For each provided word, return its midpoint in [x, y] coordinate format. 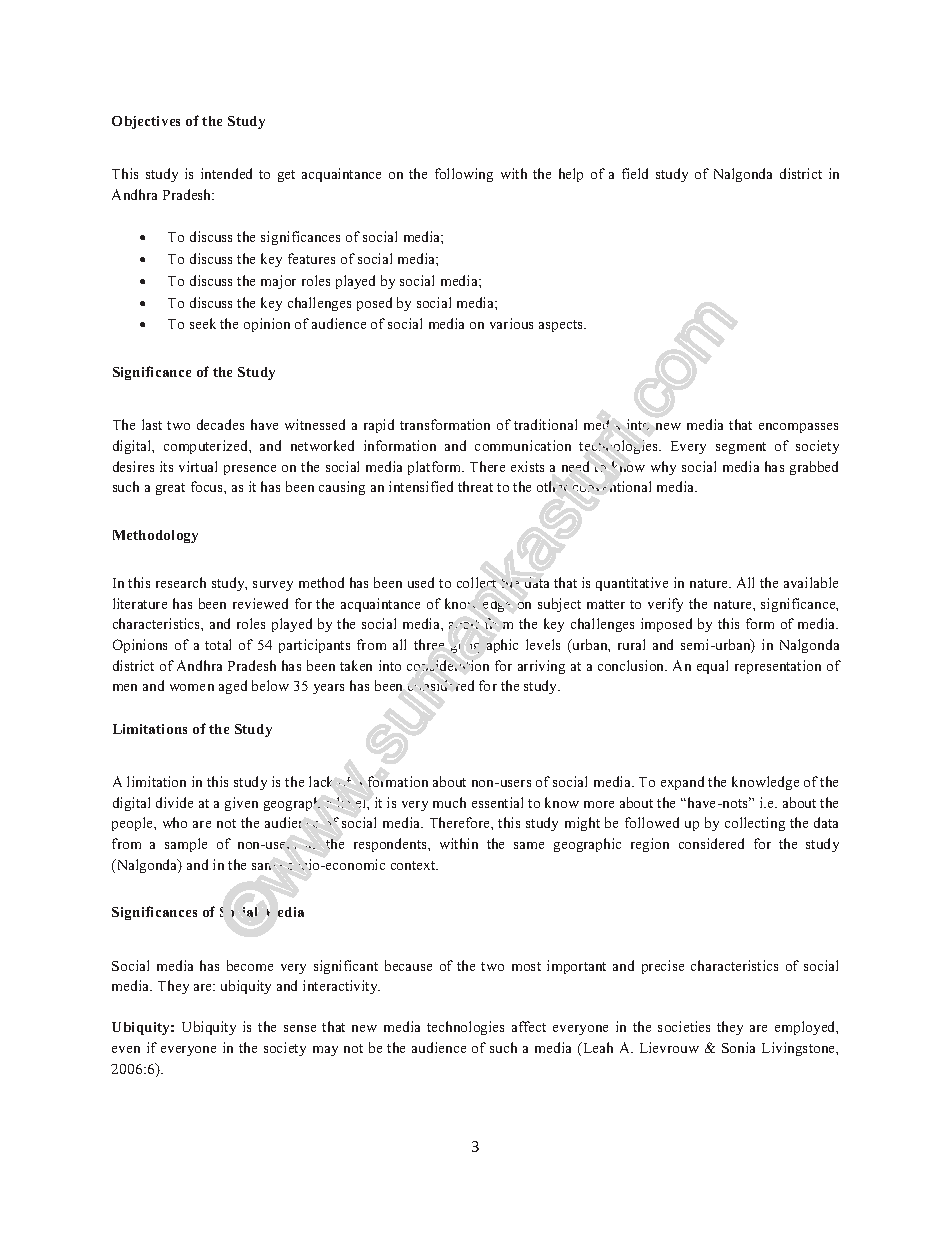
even [126, 1049]
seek [203, 323]
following [464, 175]
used [421, 582]
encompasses [798, 428]
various [511, 323]
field [635, 173]
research [181, 582]
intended [226, 173]
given [241, 804]
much [449, 802]
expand [682, 783]
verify [665, 605]
